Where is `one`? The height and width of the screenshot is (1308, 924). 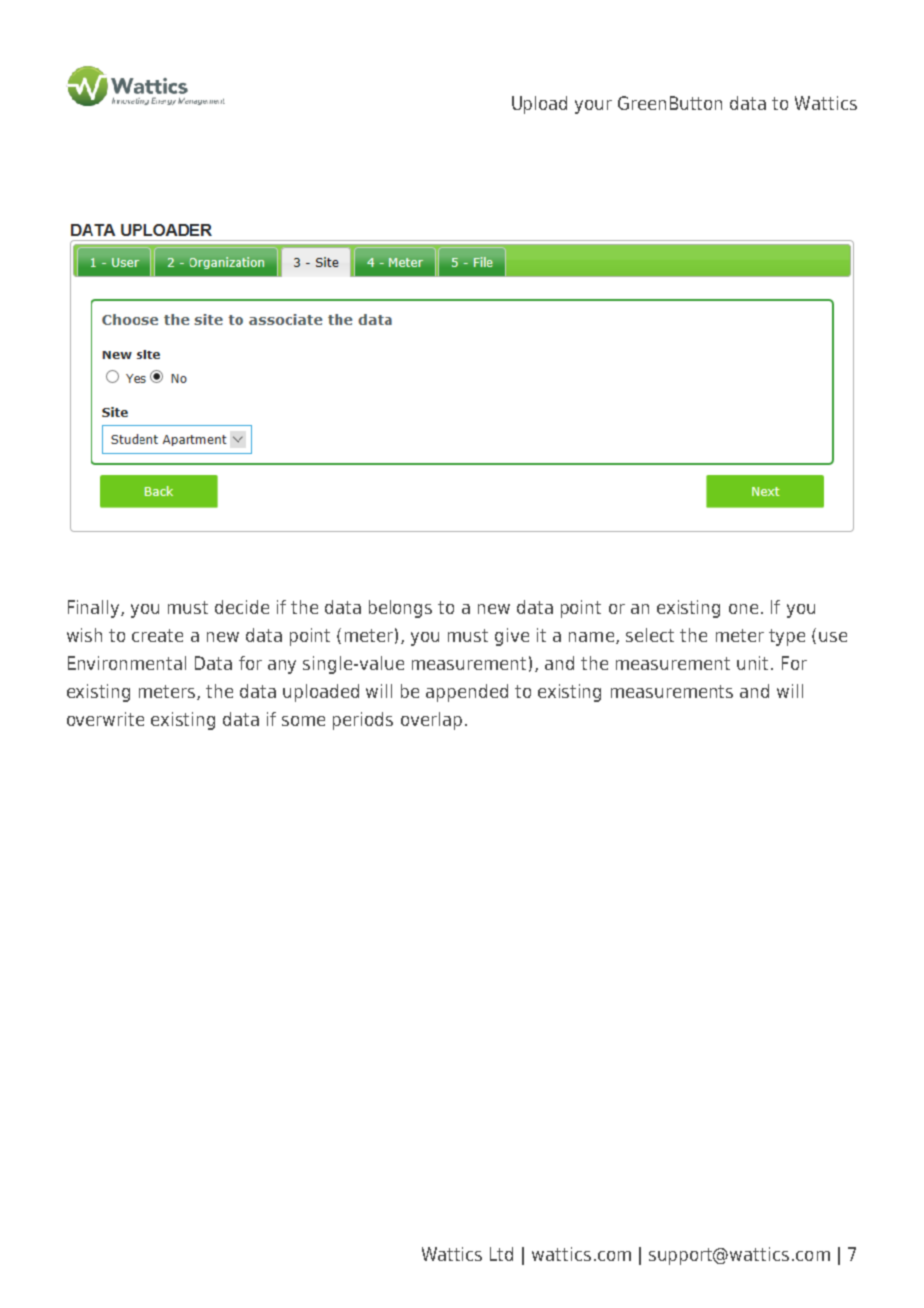 one is located at coordinates (743, 609).
